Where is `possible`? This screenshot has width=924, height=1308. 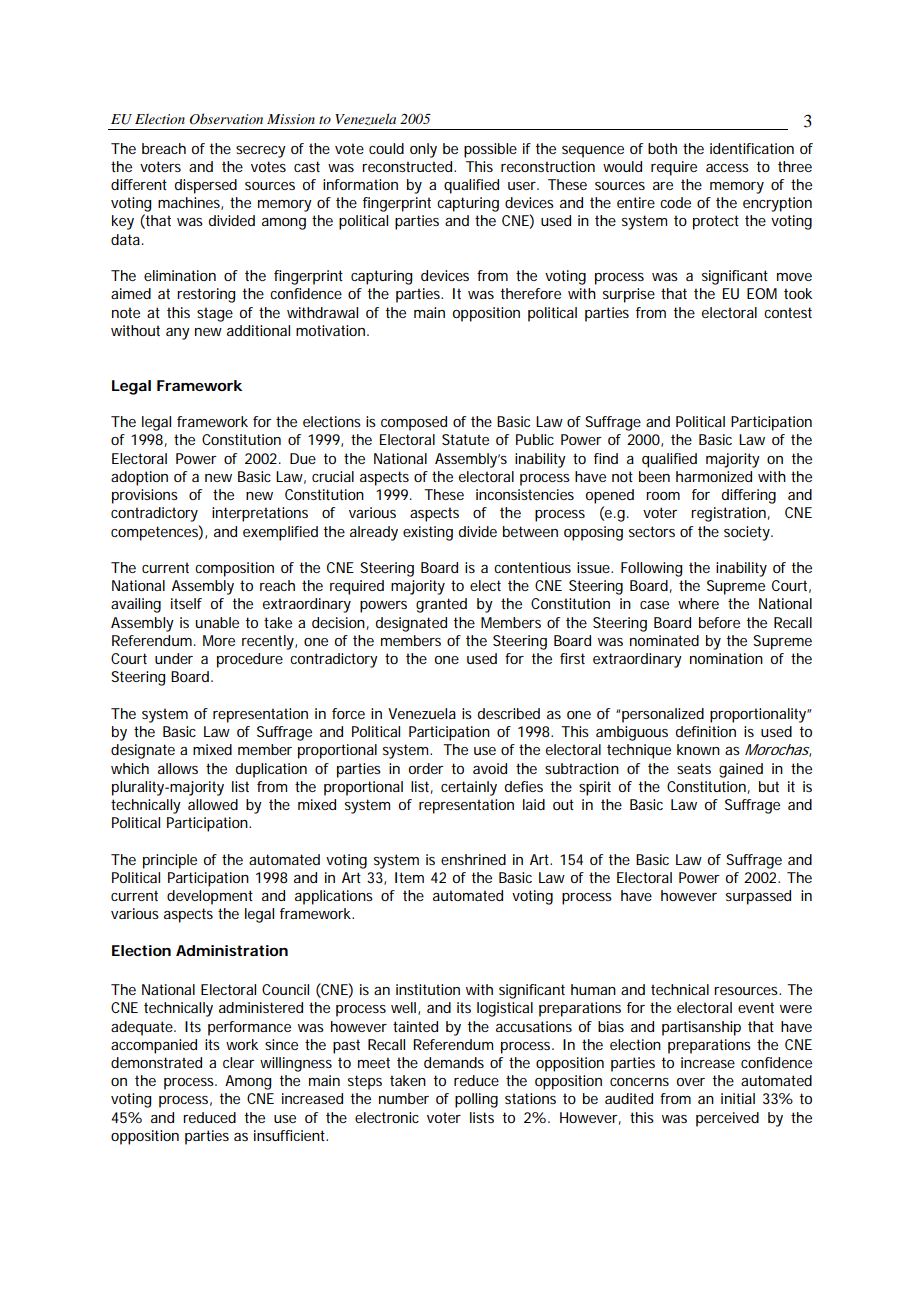
possible is located at coordinates (490, 150).
